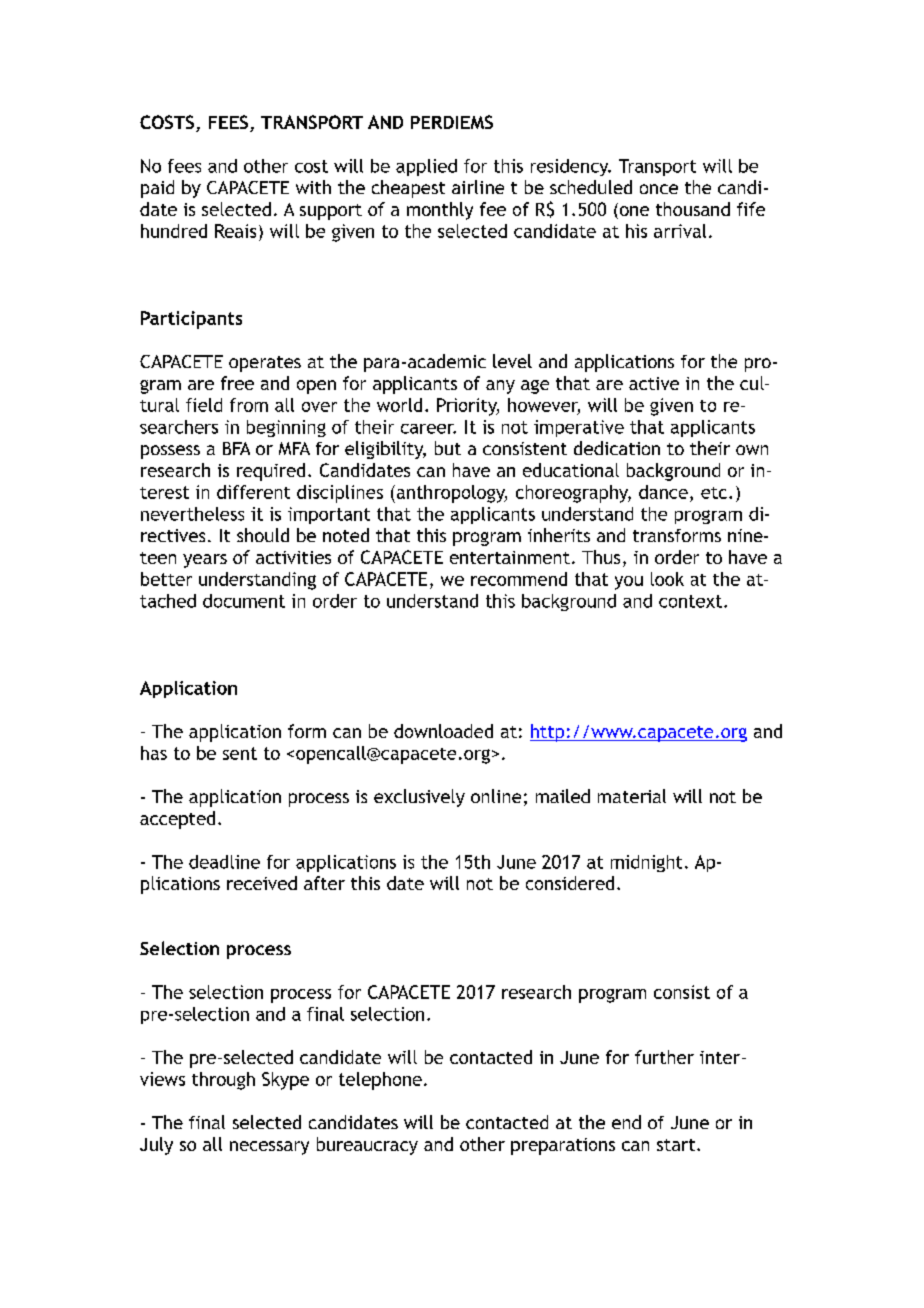 The width and height of the screenshot is (924, 1308). I want to click on thousand, so click(693, 209).
